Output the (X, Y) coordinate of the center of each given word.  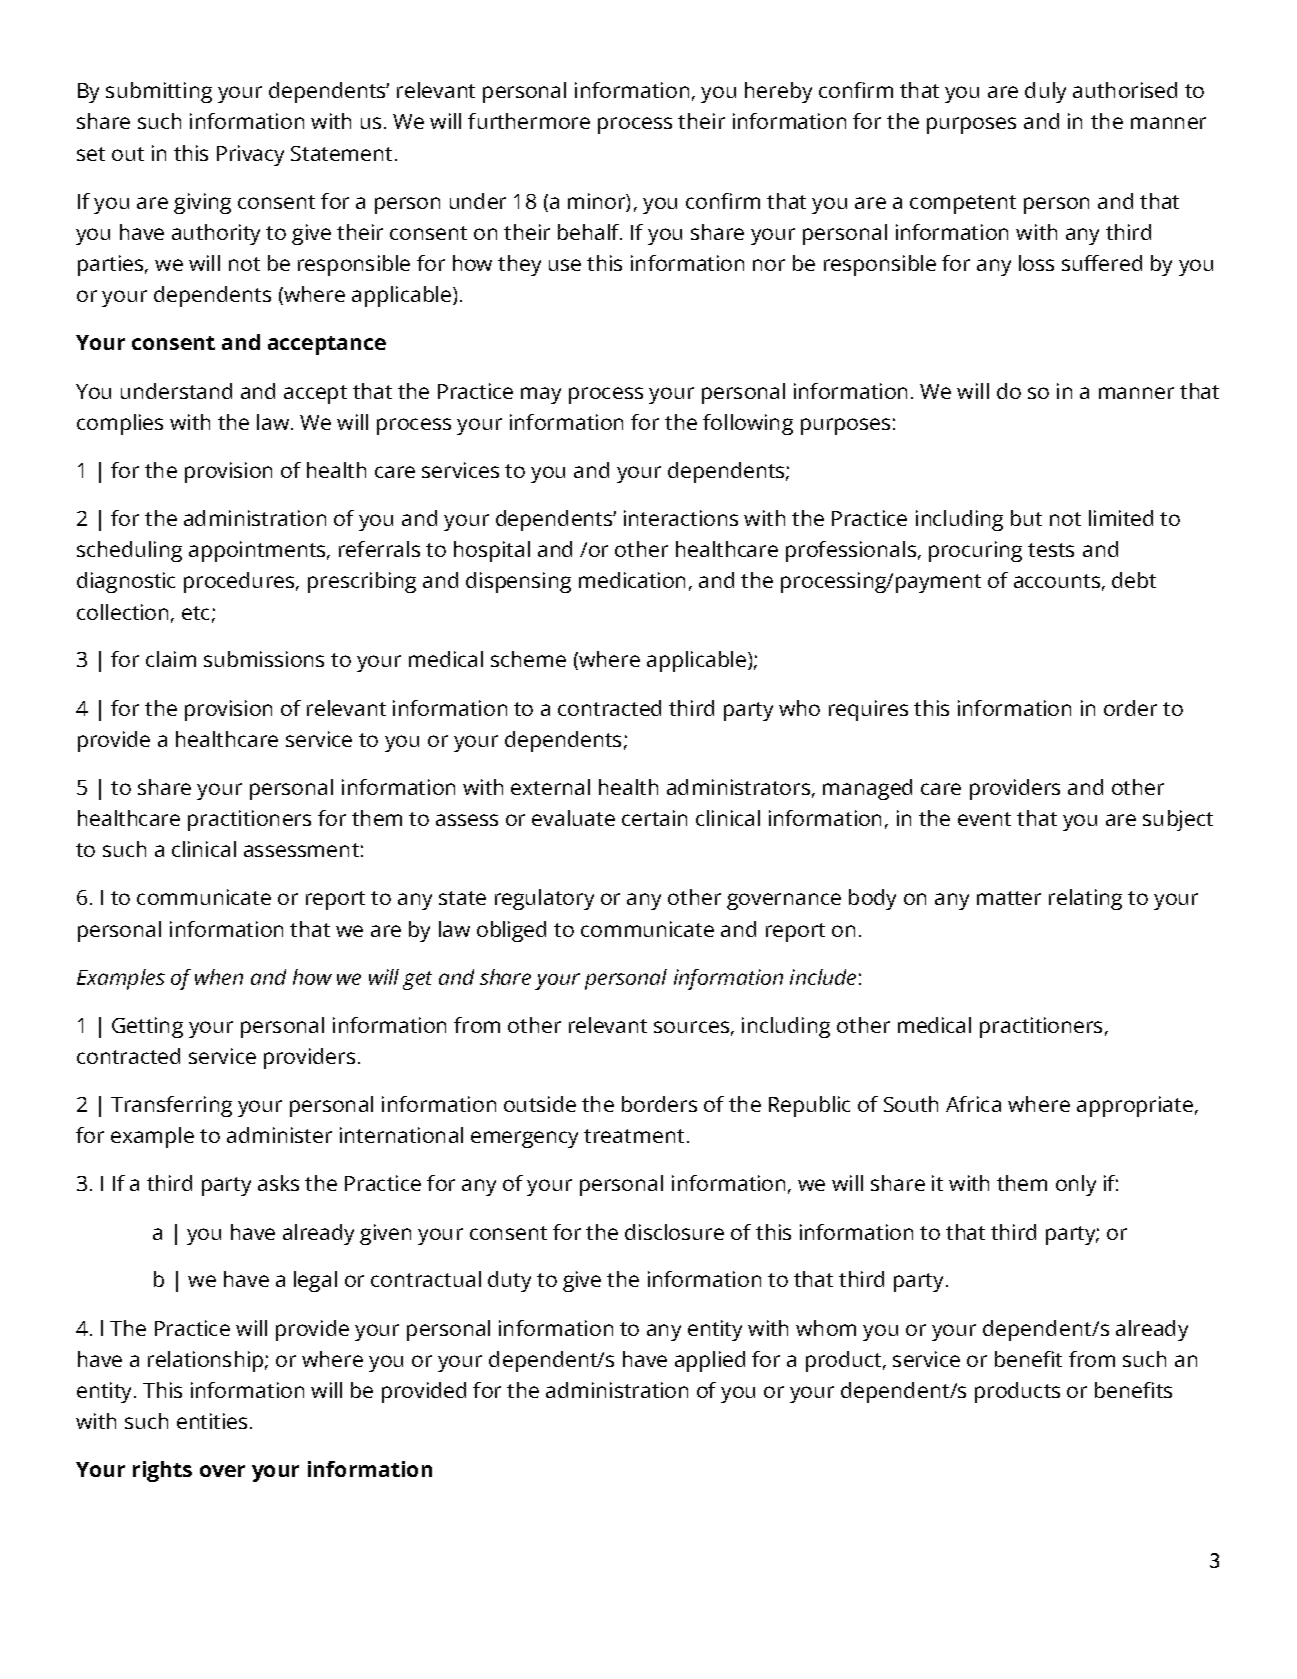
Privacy (250, 155)
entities (212, 1421)
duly (1045, 92)
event (984, 819)
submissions (264, 659)
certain (654, 818)
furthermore (529, 121)
